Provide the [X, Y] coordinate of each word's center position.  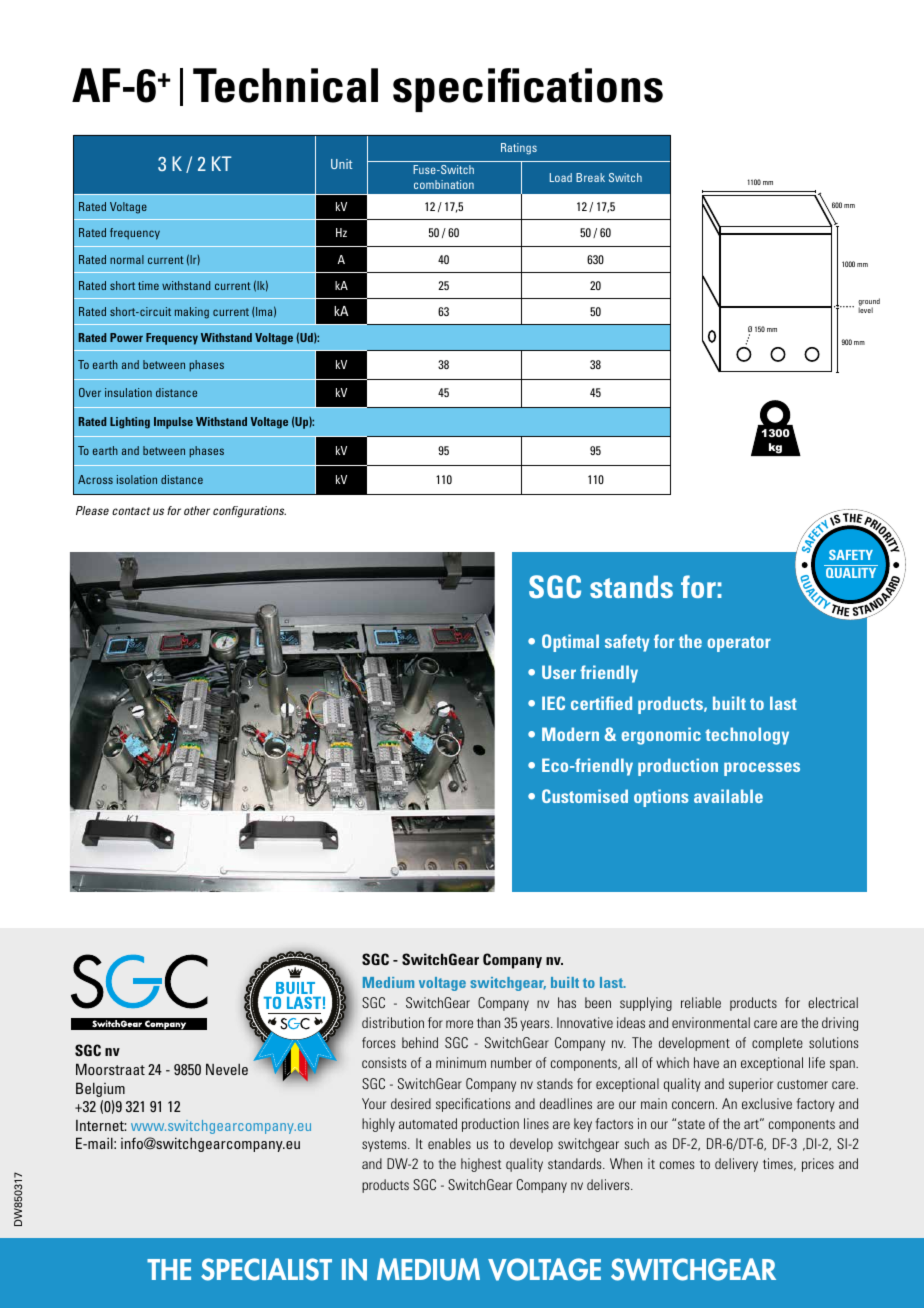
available [728, 796]
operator [739, 644]
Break [590, 177]
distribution [393, 1022]
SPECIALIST [266, 1269]
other [197, 510]
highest [481, 1165]
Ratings [519, 149]
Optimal [570, 643]
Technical [285, 85]
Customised [585, 796]
